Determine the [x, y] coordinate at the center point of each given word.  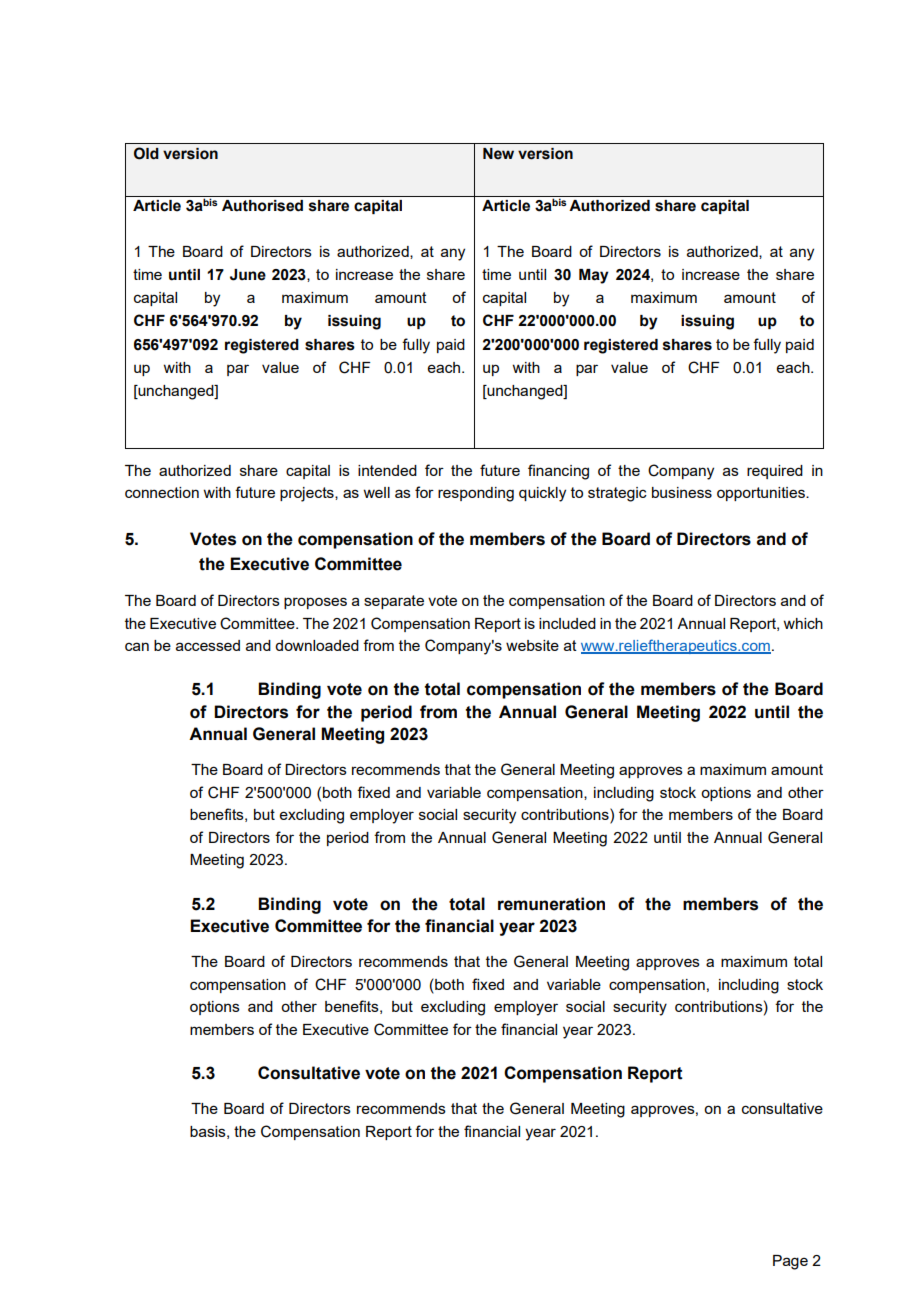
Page [790, 1262]
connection [162, 492]
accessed [208, 645]
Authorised [262, 206]
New [498, 154]
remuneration [551, 904]
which [803, 623]
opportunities [762, 494]
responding [476, 494]
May [594, 276]
